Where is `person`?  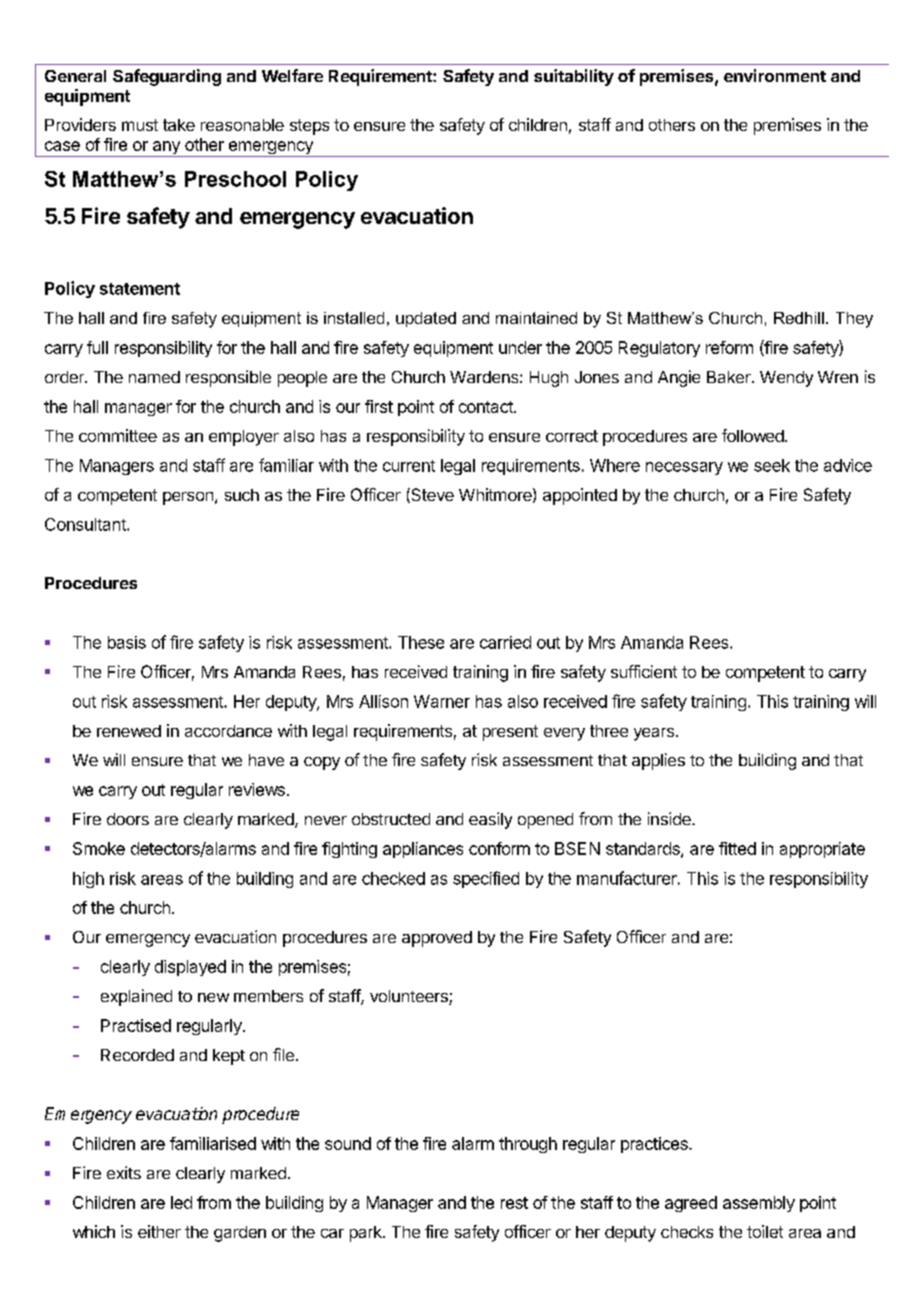
person is located at coordinates (188, 498).
